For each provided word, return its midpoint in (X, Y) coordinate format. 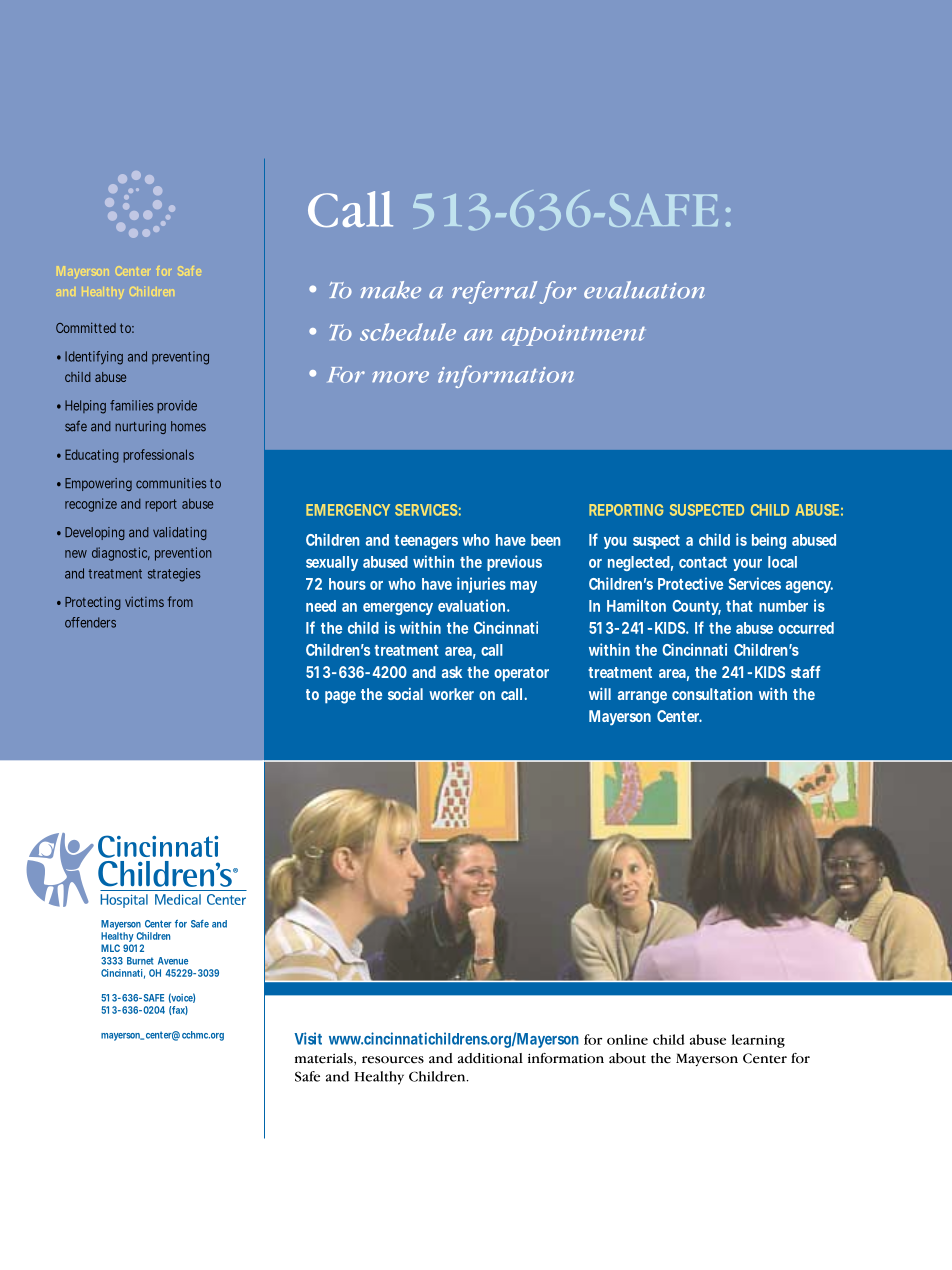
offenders (90, 622)
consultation (712, 694)
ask (452, 672)
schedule (408, 332)
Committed (86, 327)
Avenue (173, 961)
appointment (573, 335)
